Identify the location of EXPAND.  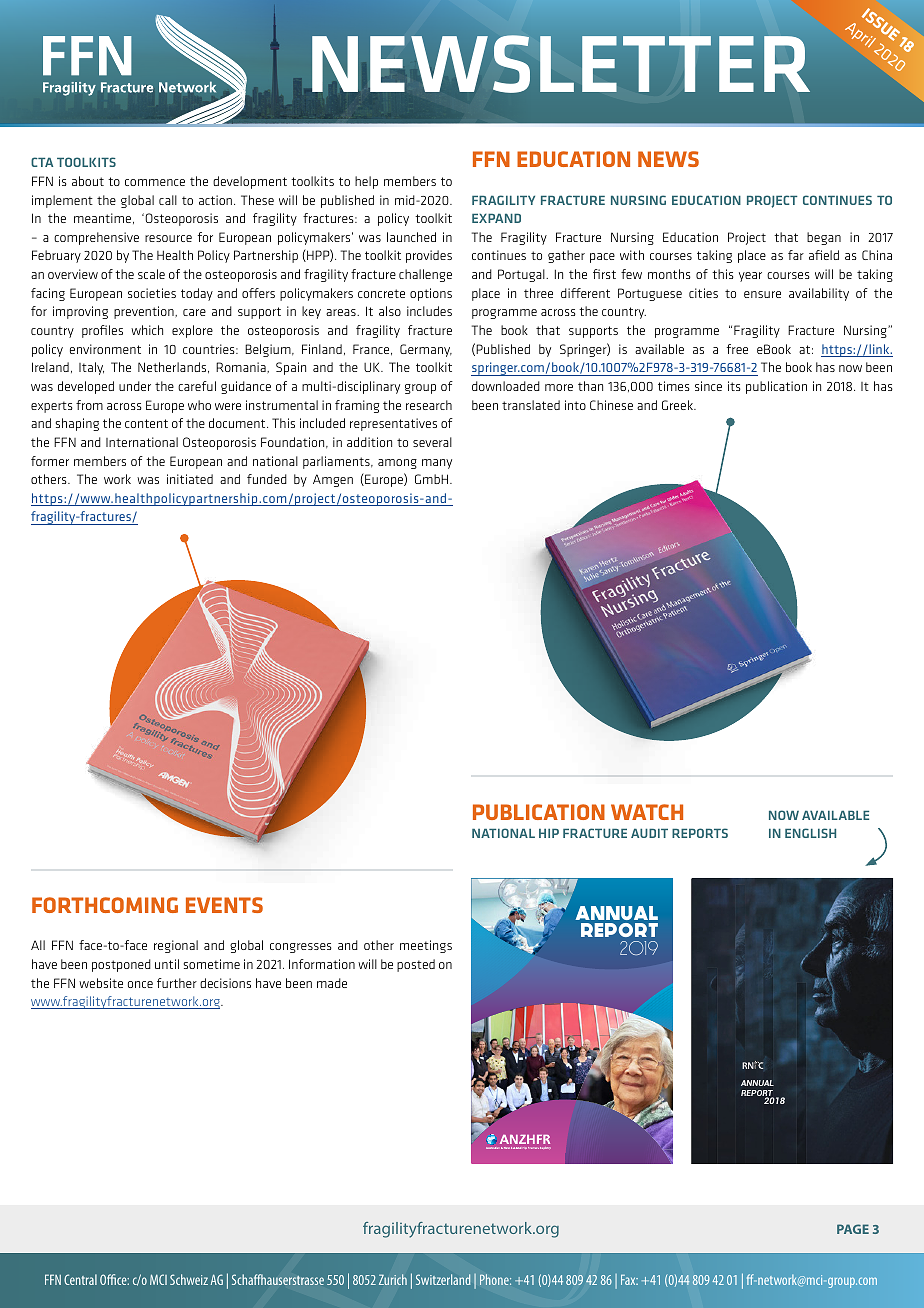
(496, 218).
